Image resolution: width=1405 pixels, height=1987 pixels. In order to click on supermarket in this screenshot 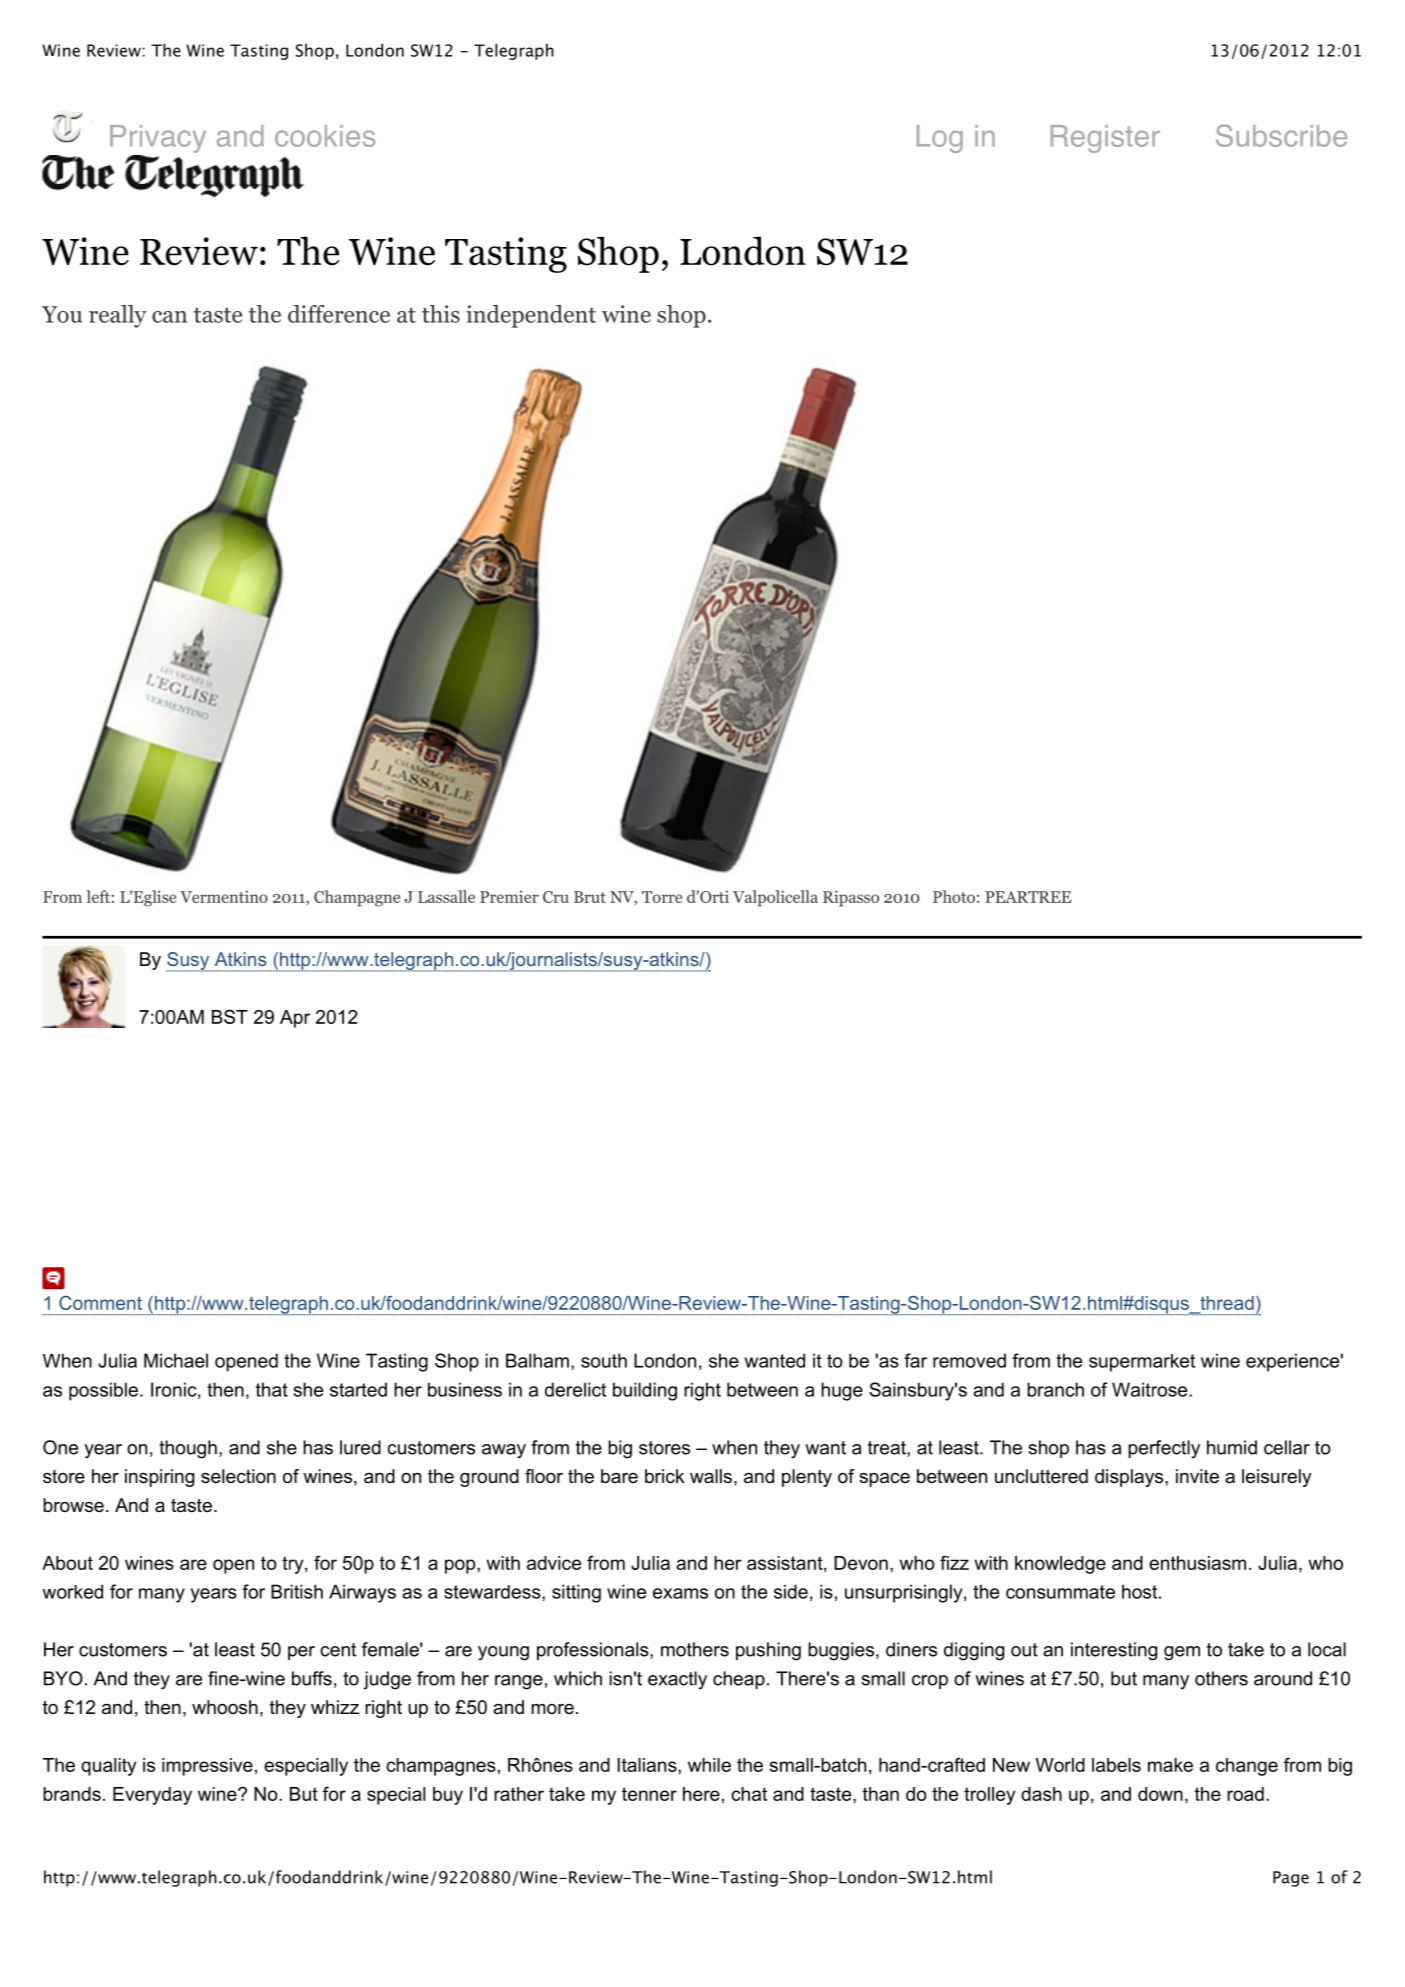, I will do `click(1142, 1363)`.
